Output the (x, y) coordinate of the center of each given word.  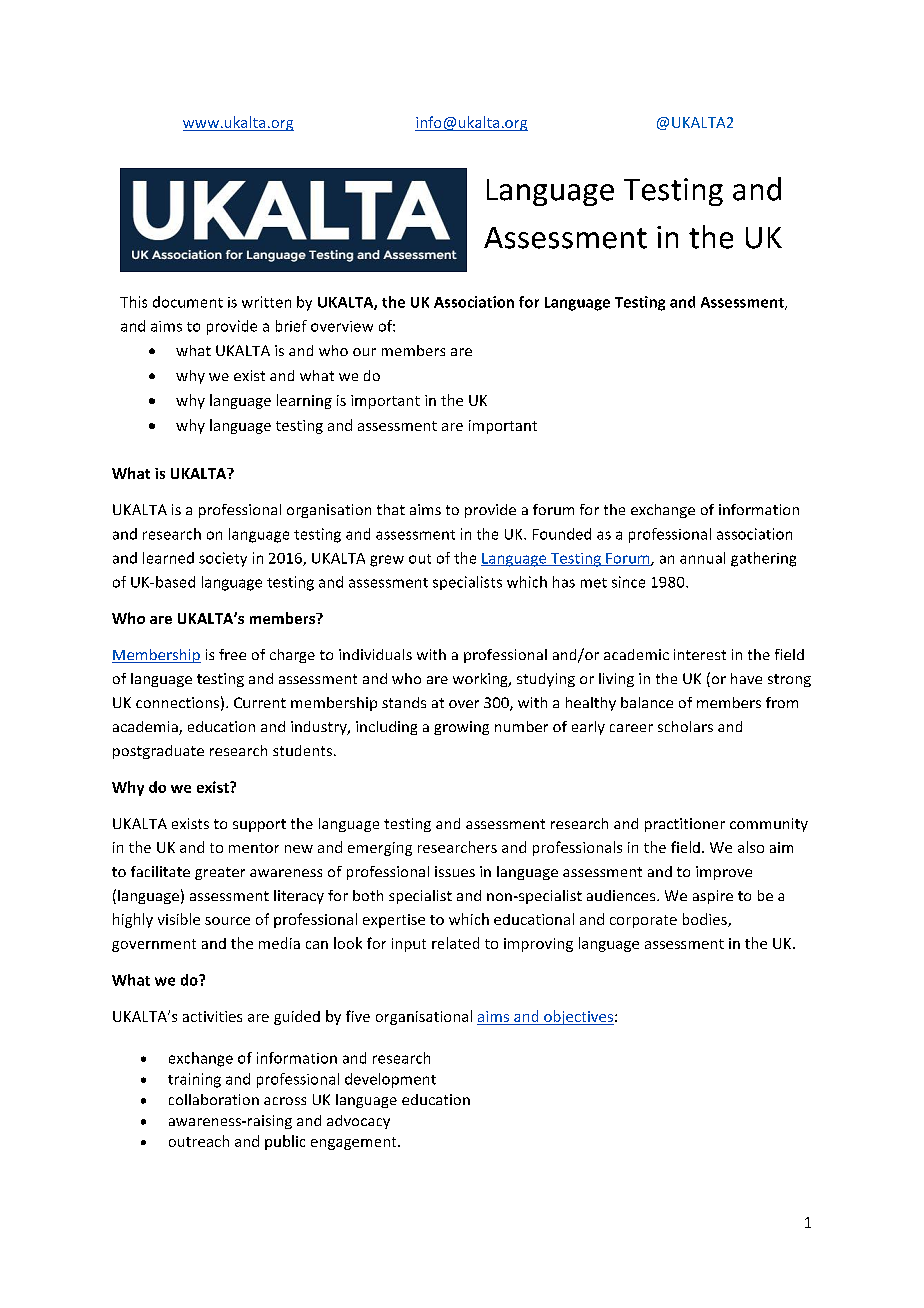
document (188, 302)
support (259, 825)
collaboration (214, 1099)
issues (455, 871)
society (223, 559)
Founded (562, 534)
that (391, 509)
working (481, 680)
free (232, 654)
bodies (706, 920)
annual (702, 558)
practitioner (685, 825)
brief (291, 326)
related (455, 943)
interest (700, 654)
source (227, 921)
